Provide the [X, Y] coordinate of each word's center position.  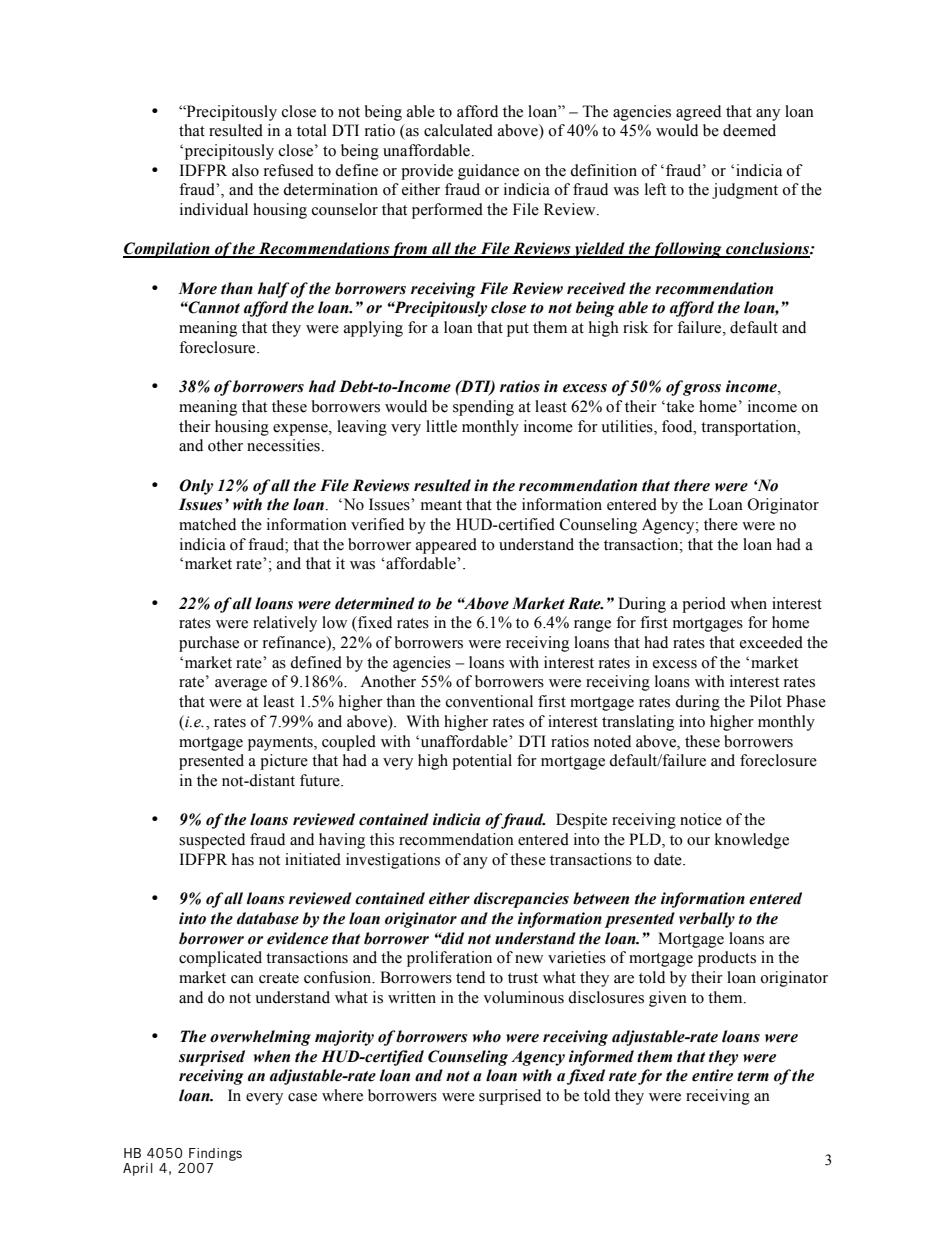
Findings [215, 1154]
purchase [209, 644]
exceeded [771, 642]
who [487, 1036]
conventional [489, 701]
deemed [749, 130]
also [245, 170]
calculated [458, 130]
